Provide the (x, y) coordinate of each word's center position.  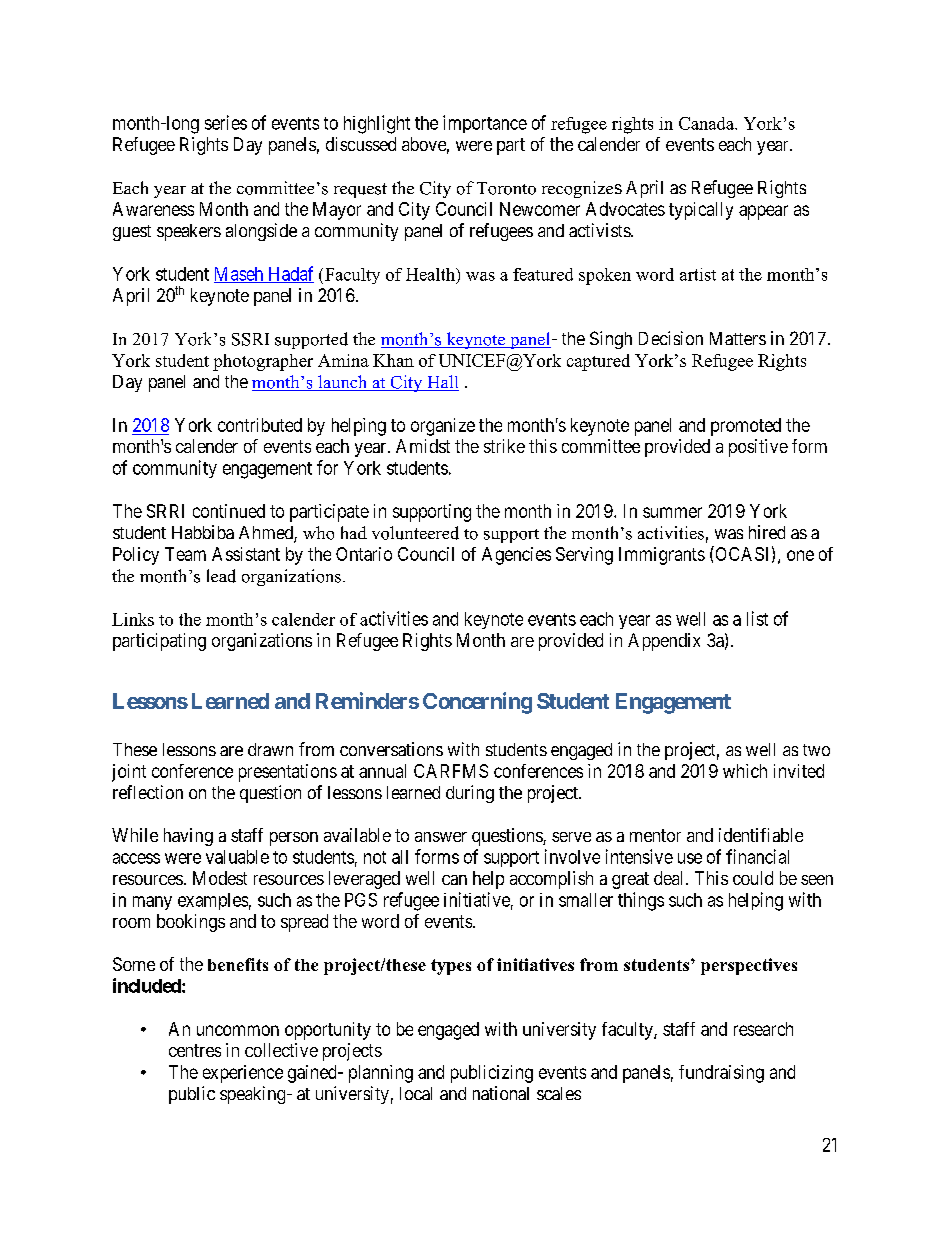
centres (195, 1050)
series (226, 122)
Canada (708, 123)
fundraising (721, 1074)
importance (485, 124)
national (501, 1093)
